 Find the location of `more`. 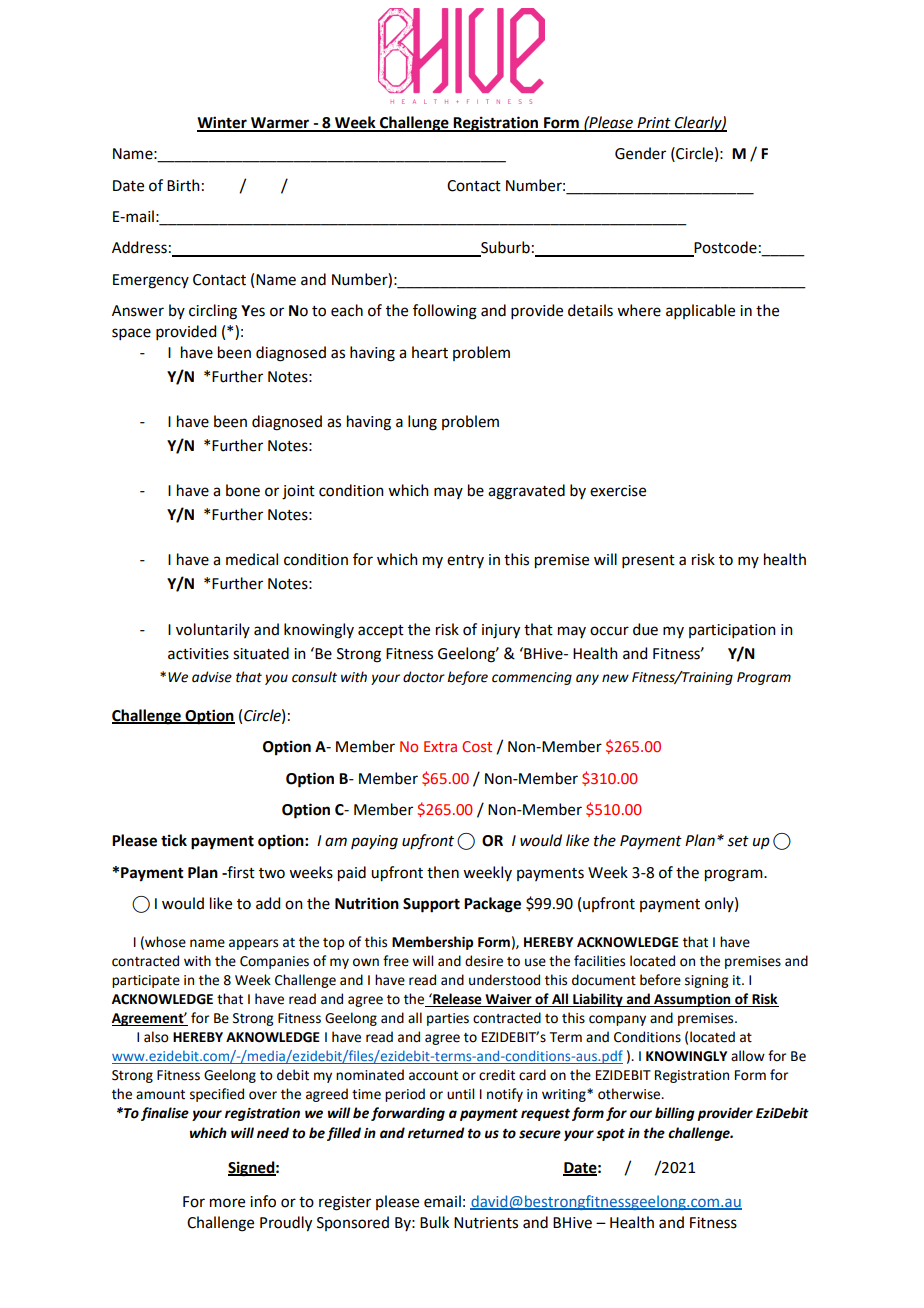

more is located at coordinates (227, 1203).
